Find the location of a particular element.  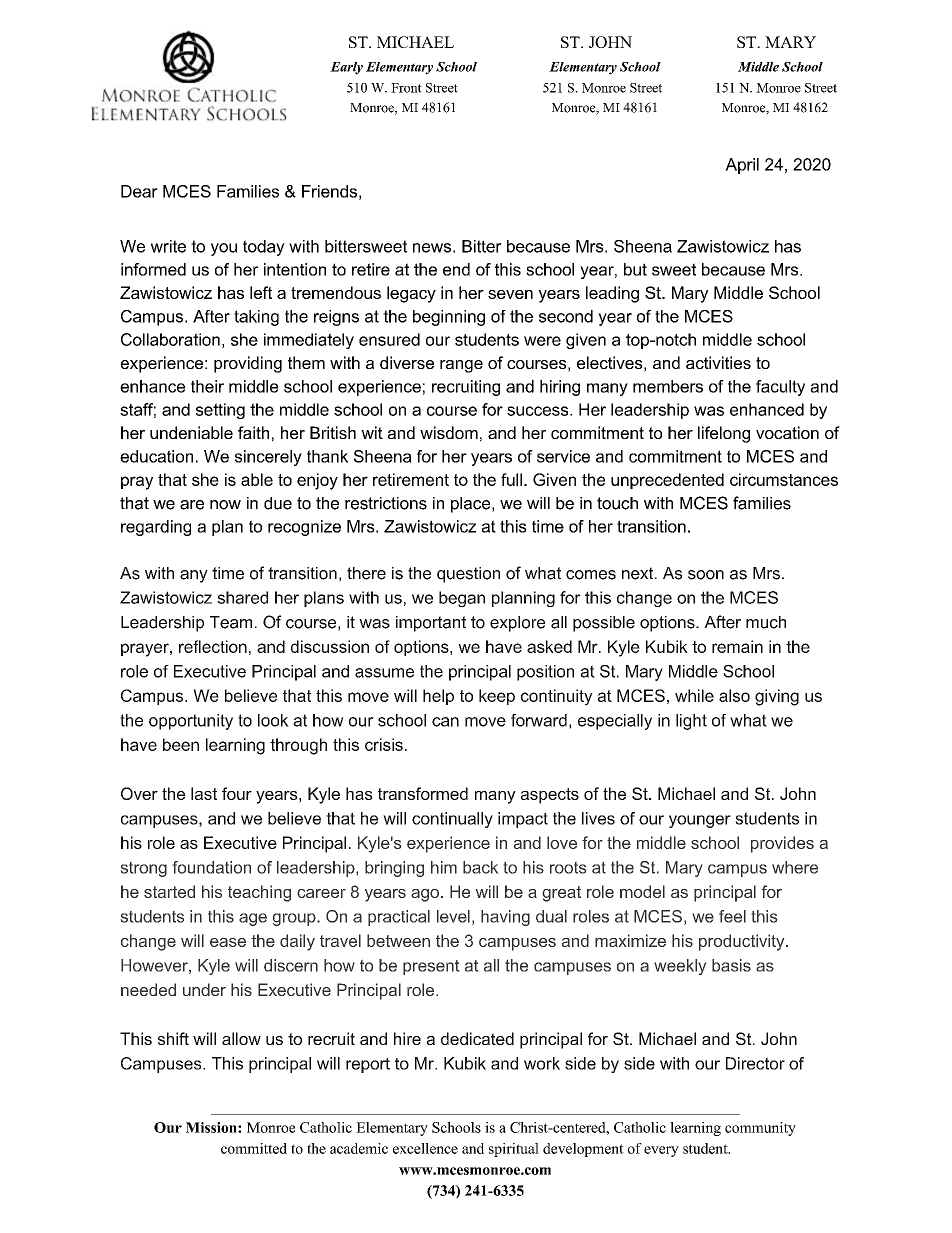

younger is located at coordinates (700, 821).
